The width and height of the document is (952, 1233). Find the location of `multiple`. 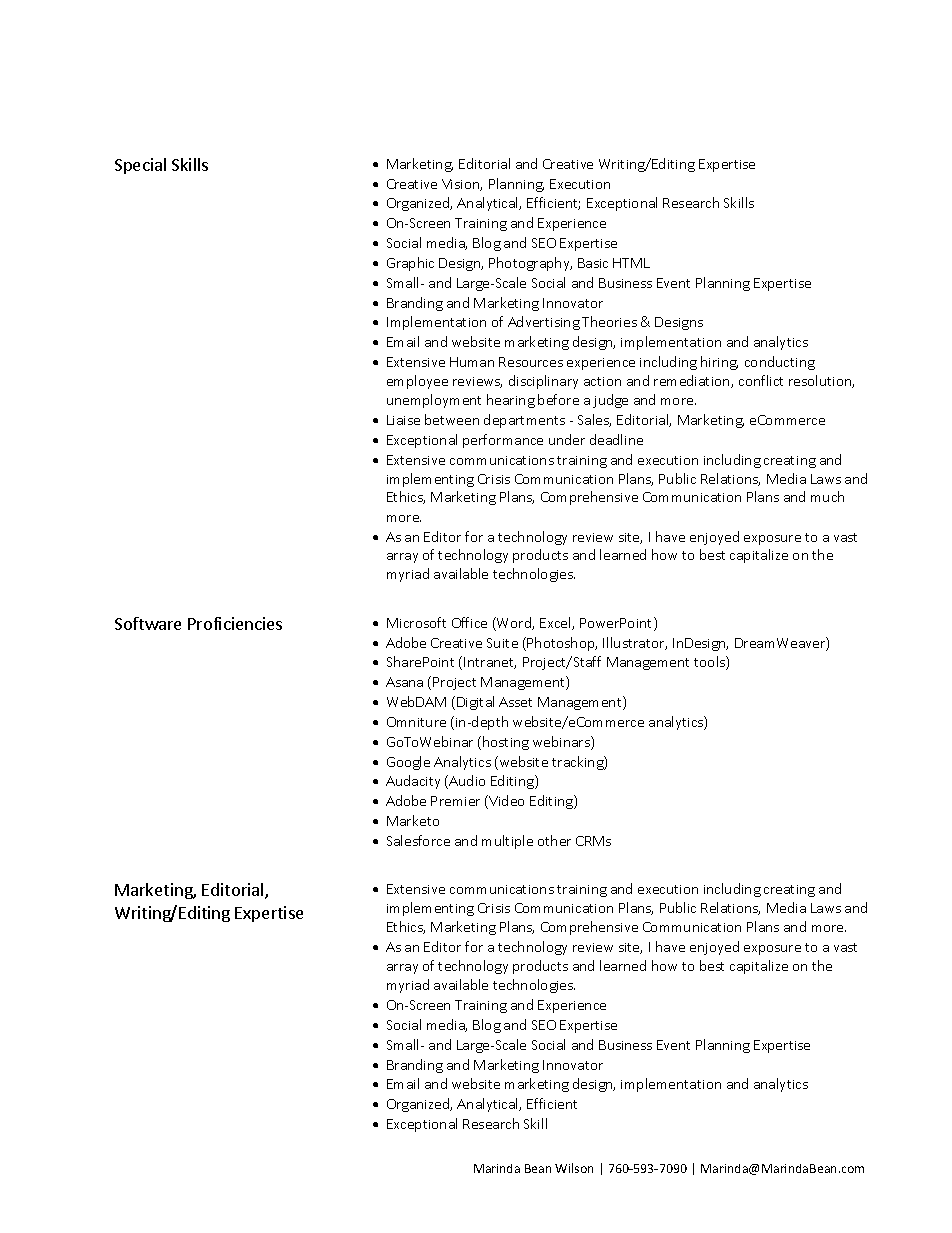

multiple is located at coordinates (507, 842).
